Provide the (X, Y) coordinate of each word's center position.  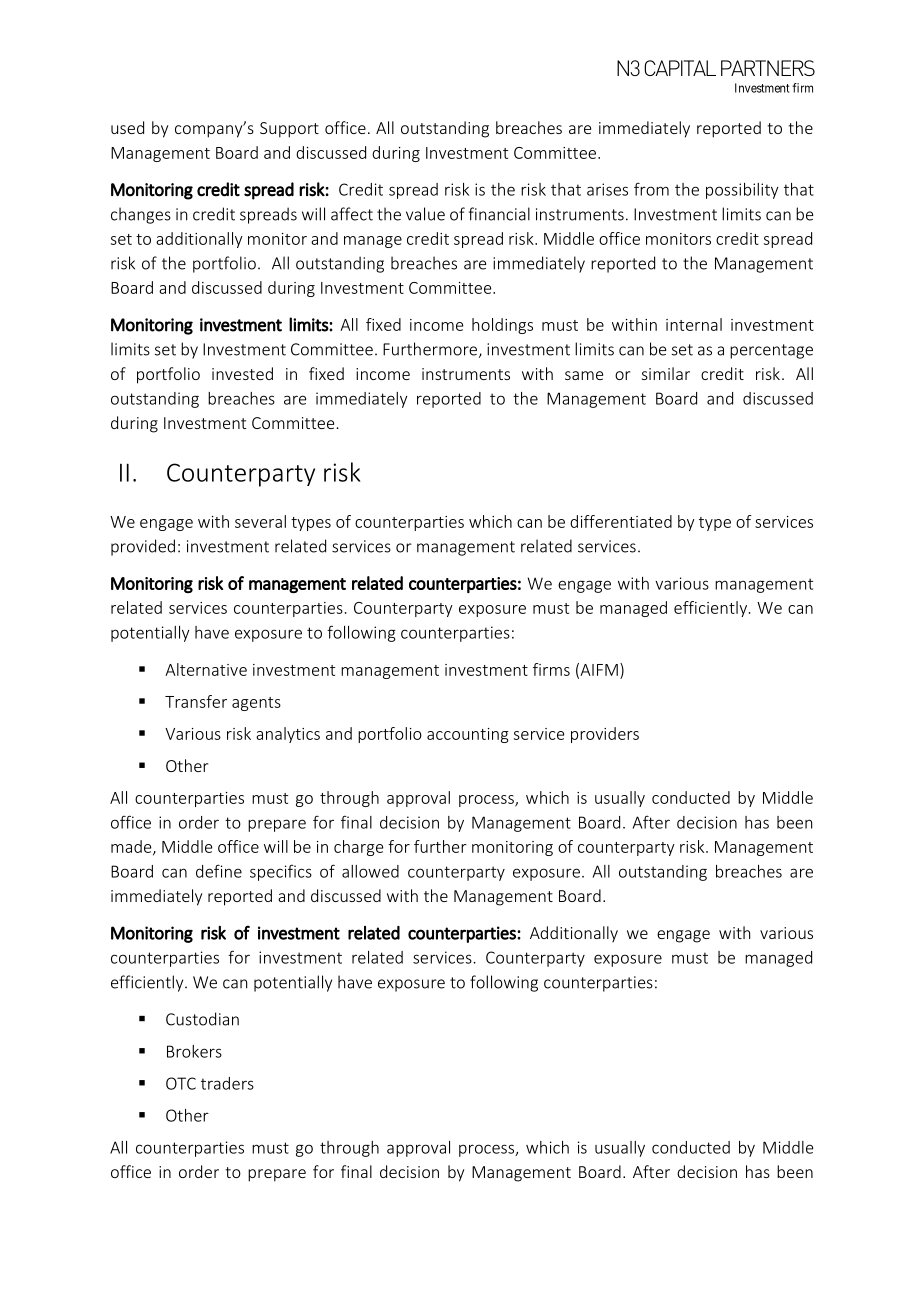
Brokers (194, 1051)
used (127, 127)
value (425, 214)
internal (694, 324)
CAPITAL (680, 68)
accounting (468, 735)
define (219, 871)
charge (358, 848)
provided (143, 547)
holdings (502, 326)
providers (605, 735)
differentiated (621, 521)
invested (242, 373)
